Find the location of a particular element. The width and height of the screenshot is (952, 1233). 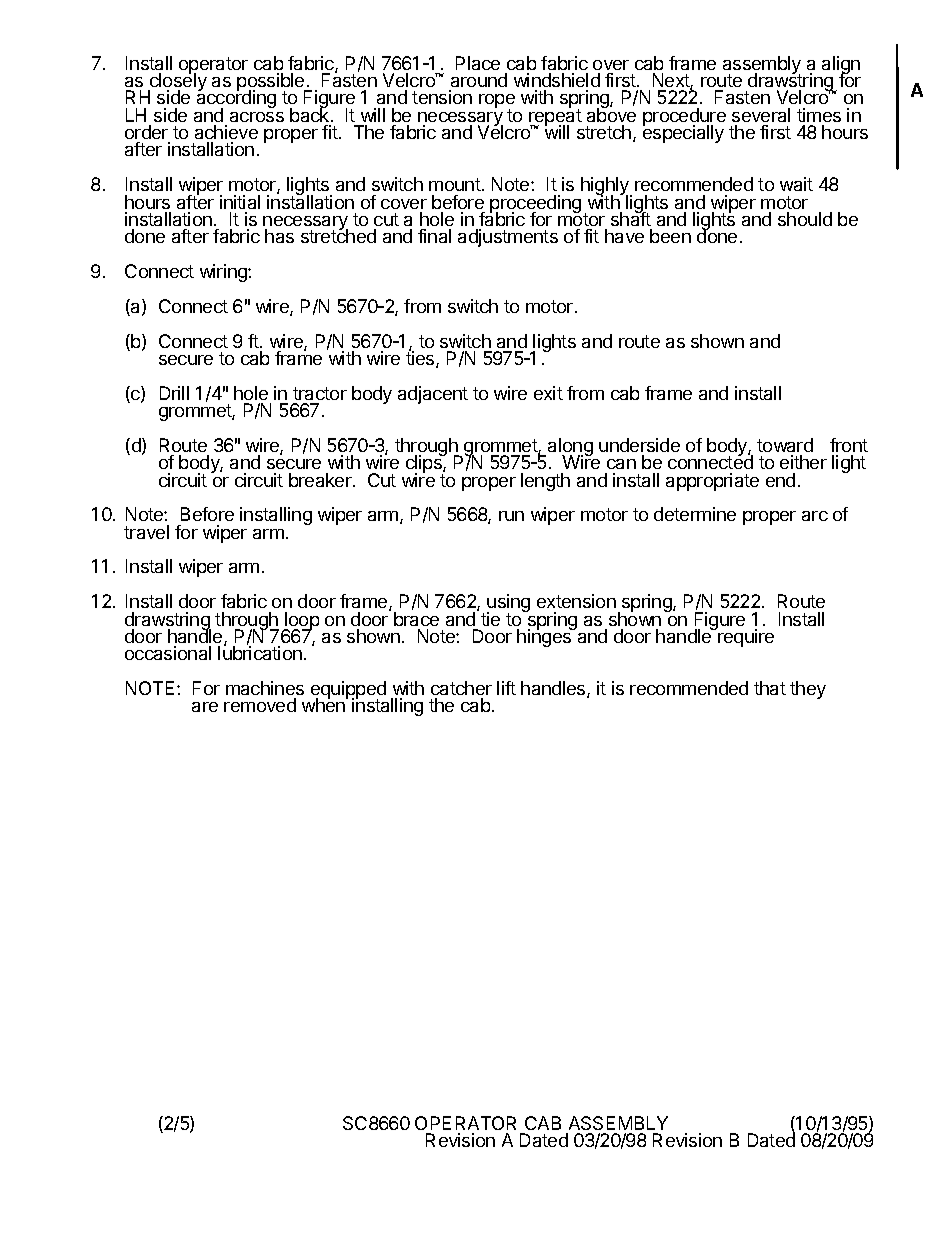

toward is located at coordinates (785, 445).
